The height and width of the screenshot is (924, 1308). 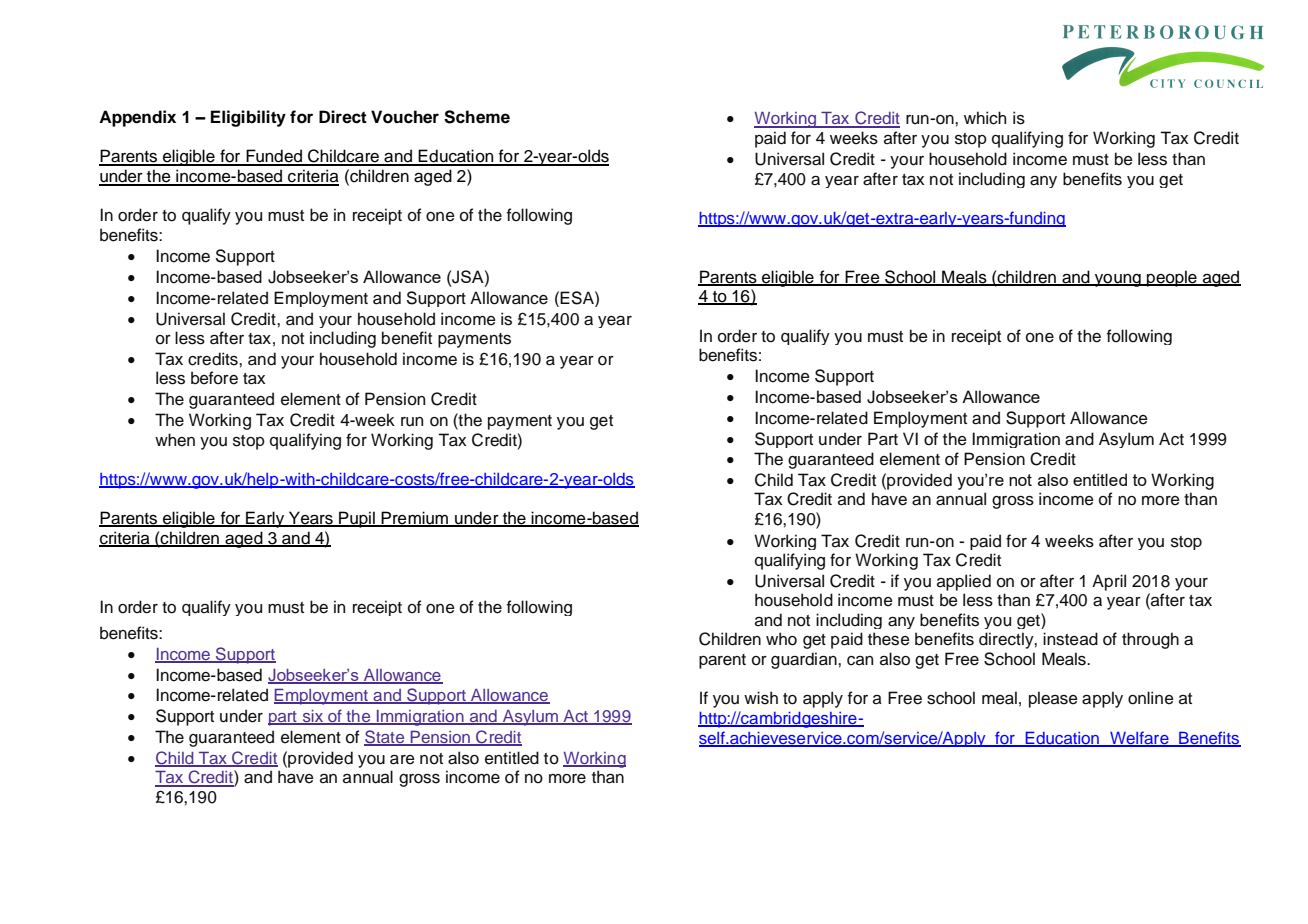 What do you see at coordinates (1117, 280) in the screenshot?
I see `young` at bounding box center [1117, 280].
